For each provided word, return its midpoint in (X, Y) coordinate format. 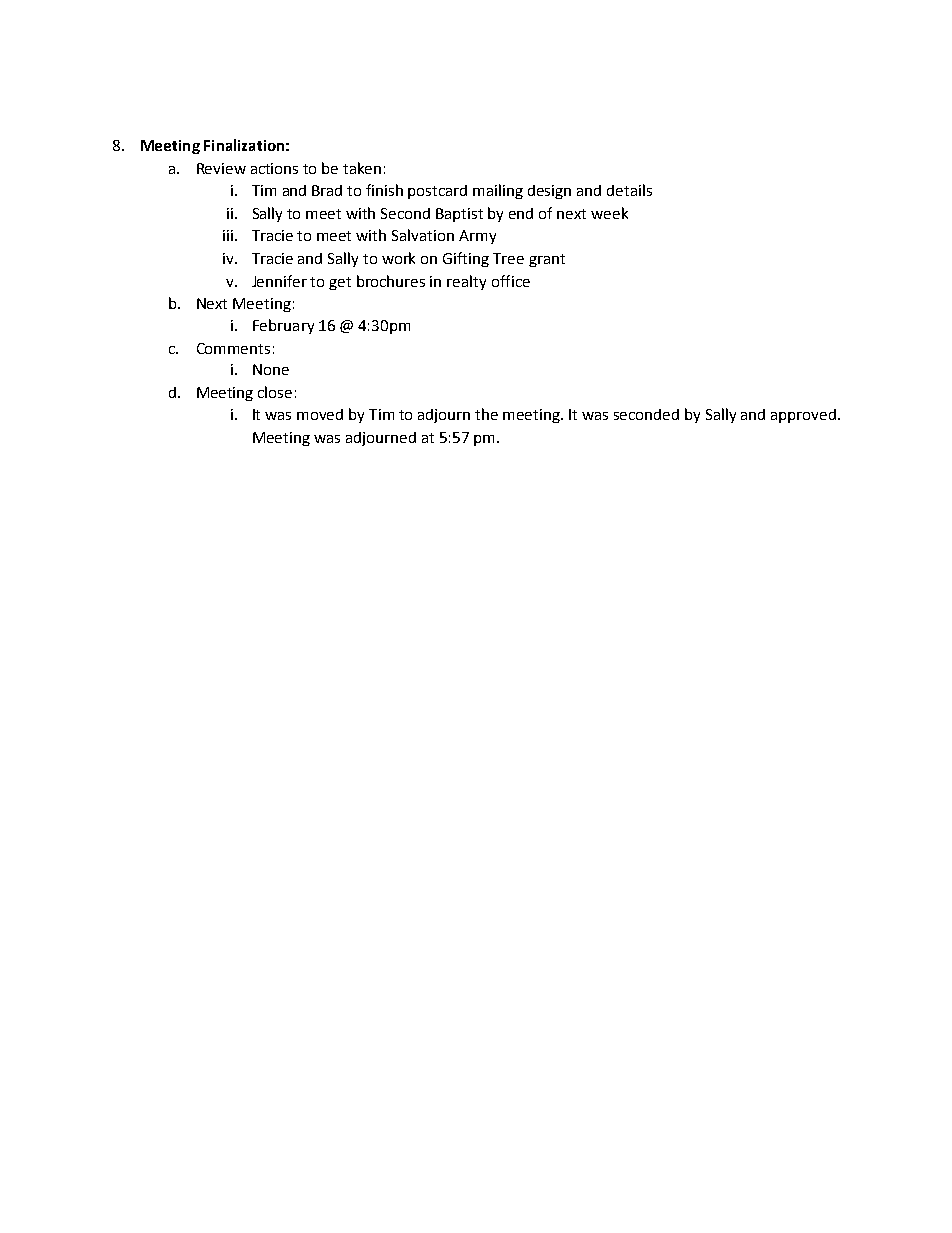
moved (320, 414)
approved (803, 416)
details (629, 190)
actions (274, 168)
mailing (498, 191)
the (486, 414)
